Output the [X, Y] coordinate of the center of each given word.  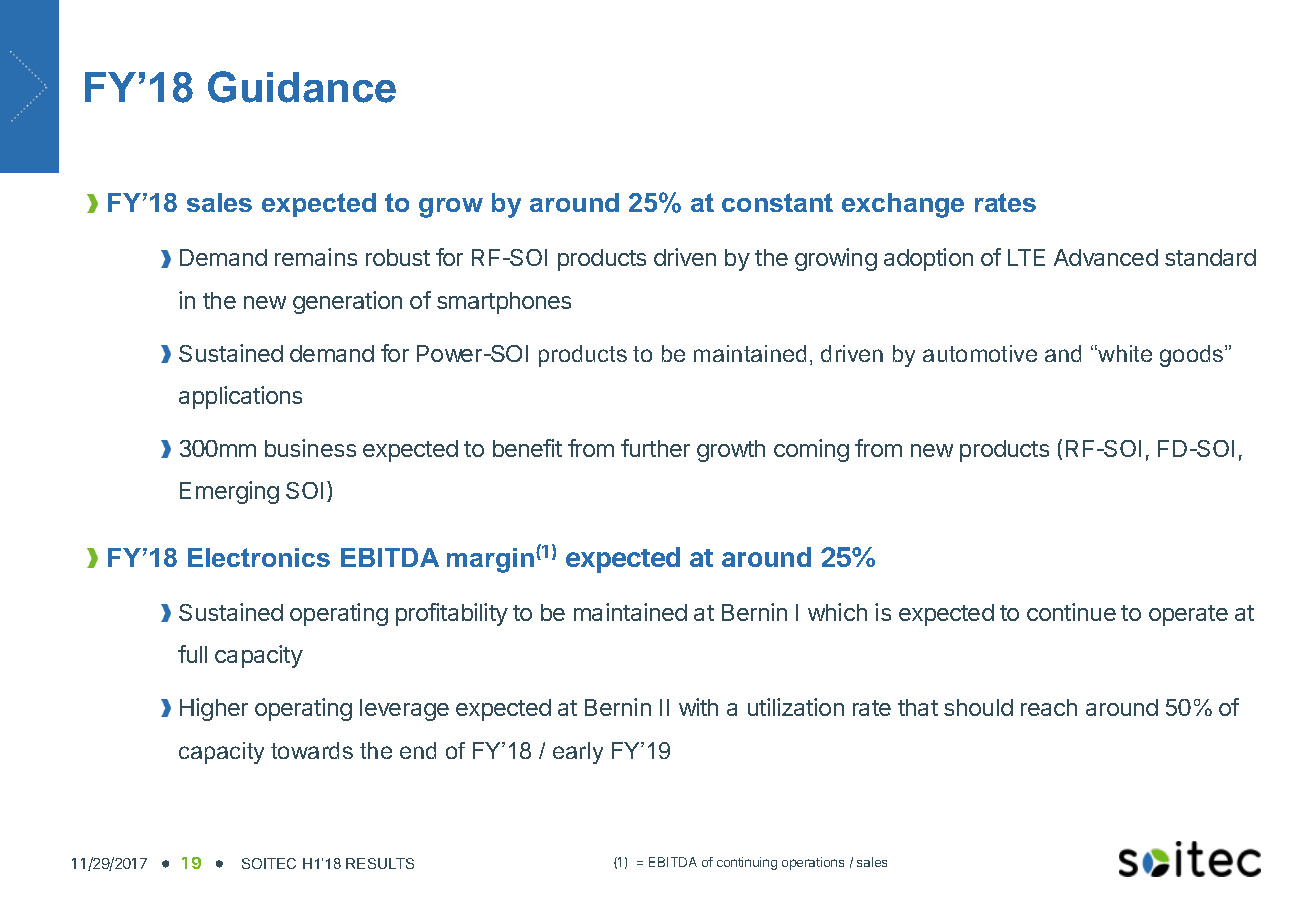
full [192, 654]
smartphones [504, 303]
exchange [903, 205]
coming [811, 450]
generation [347, 302]
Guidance [302, 87]
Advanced [1106, 257]
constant [777, 202]
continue [1071, 612]
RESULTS [380, 863]
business [310, 448]
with [698, 707]
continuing [747, 863]
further [655, 448]
